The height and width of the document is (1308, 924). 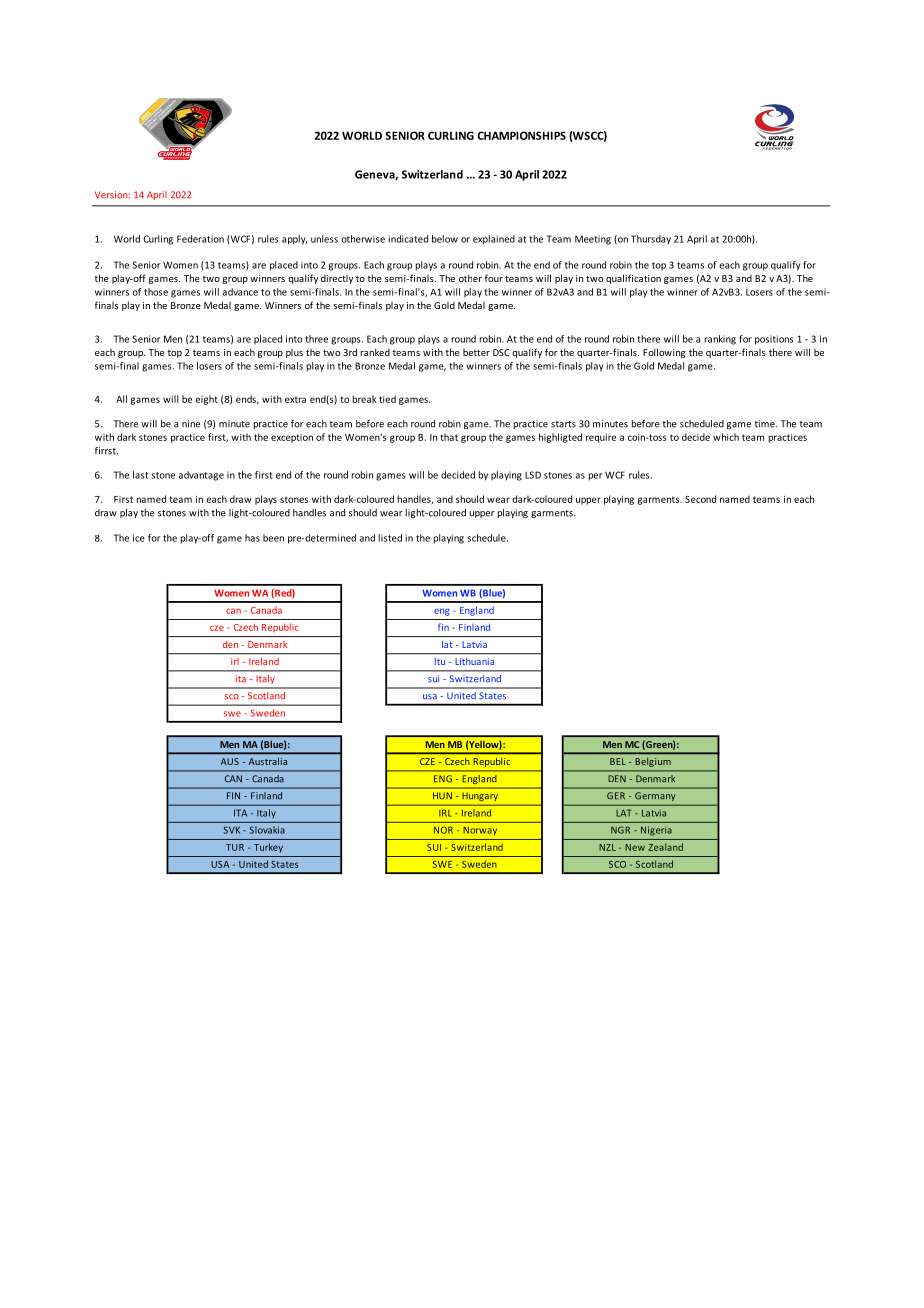 I want to click on Second, so click(x=700, y=499).
